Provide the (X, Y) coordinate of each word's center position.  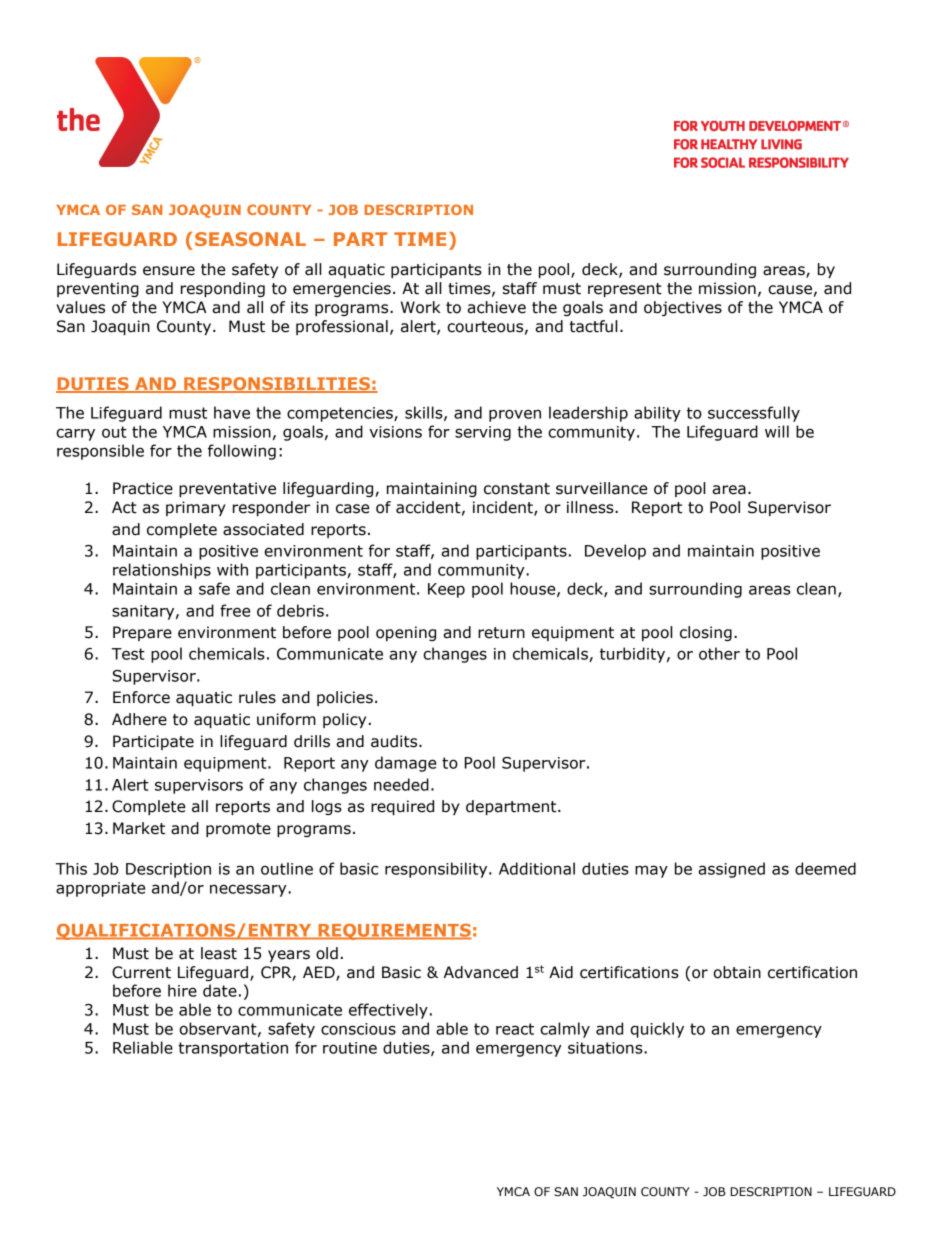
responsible (100, 452)
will (777, 431)
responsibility (437, 870)
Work (421, 307)
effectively (388, 1011)
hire (182, 990)
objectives (683, 308)
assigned (731, 870)
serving (483, 433)
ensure (169, 271)
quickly (657, 1030)
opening (406, 633)
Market (139, 828)
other (719, 653)
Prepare (142, 633)
